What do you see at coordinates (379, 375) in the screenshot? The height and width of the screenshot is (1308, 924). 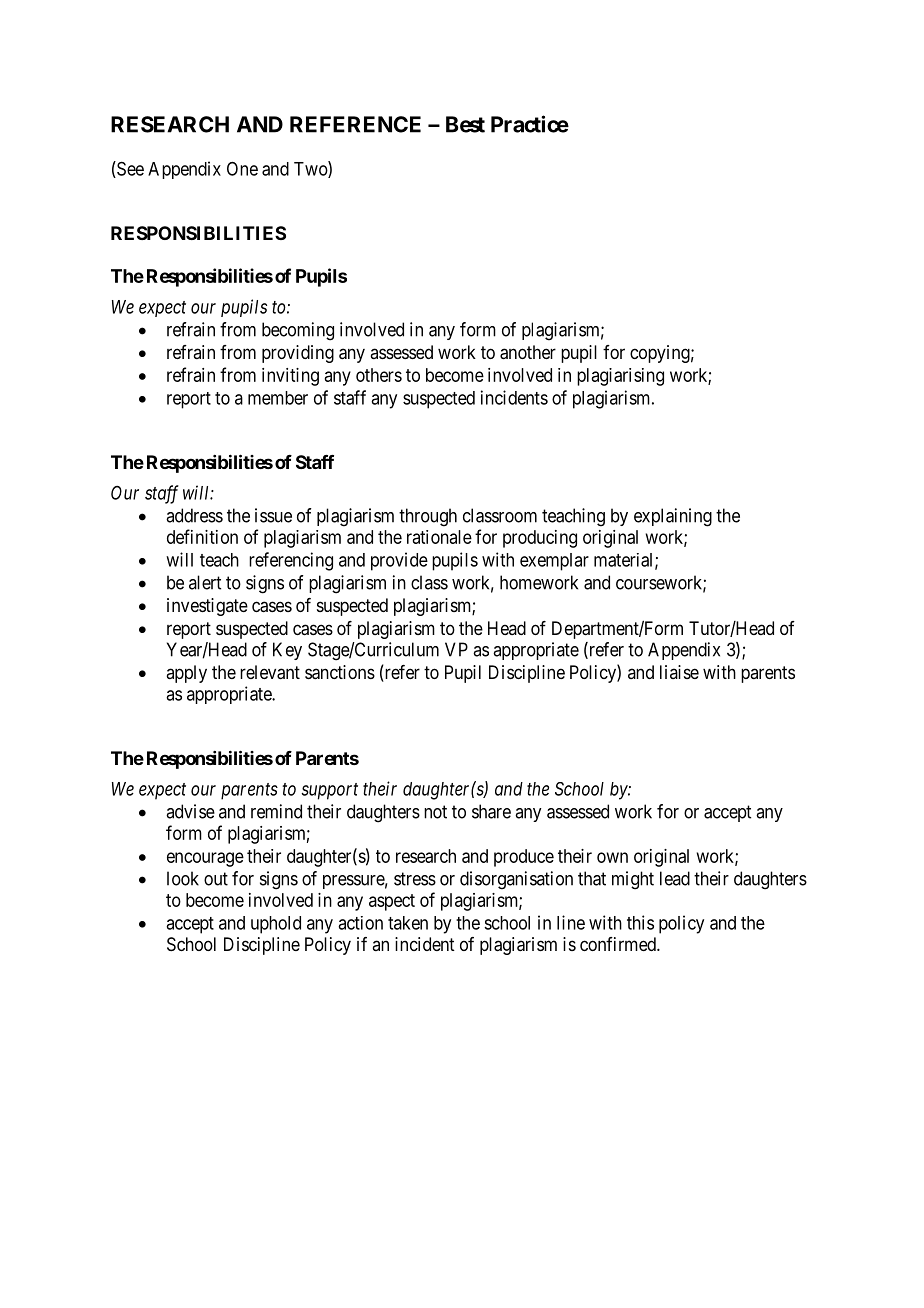 I see `others` at bounding box center [379, 375].
